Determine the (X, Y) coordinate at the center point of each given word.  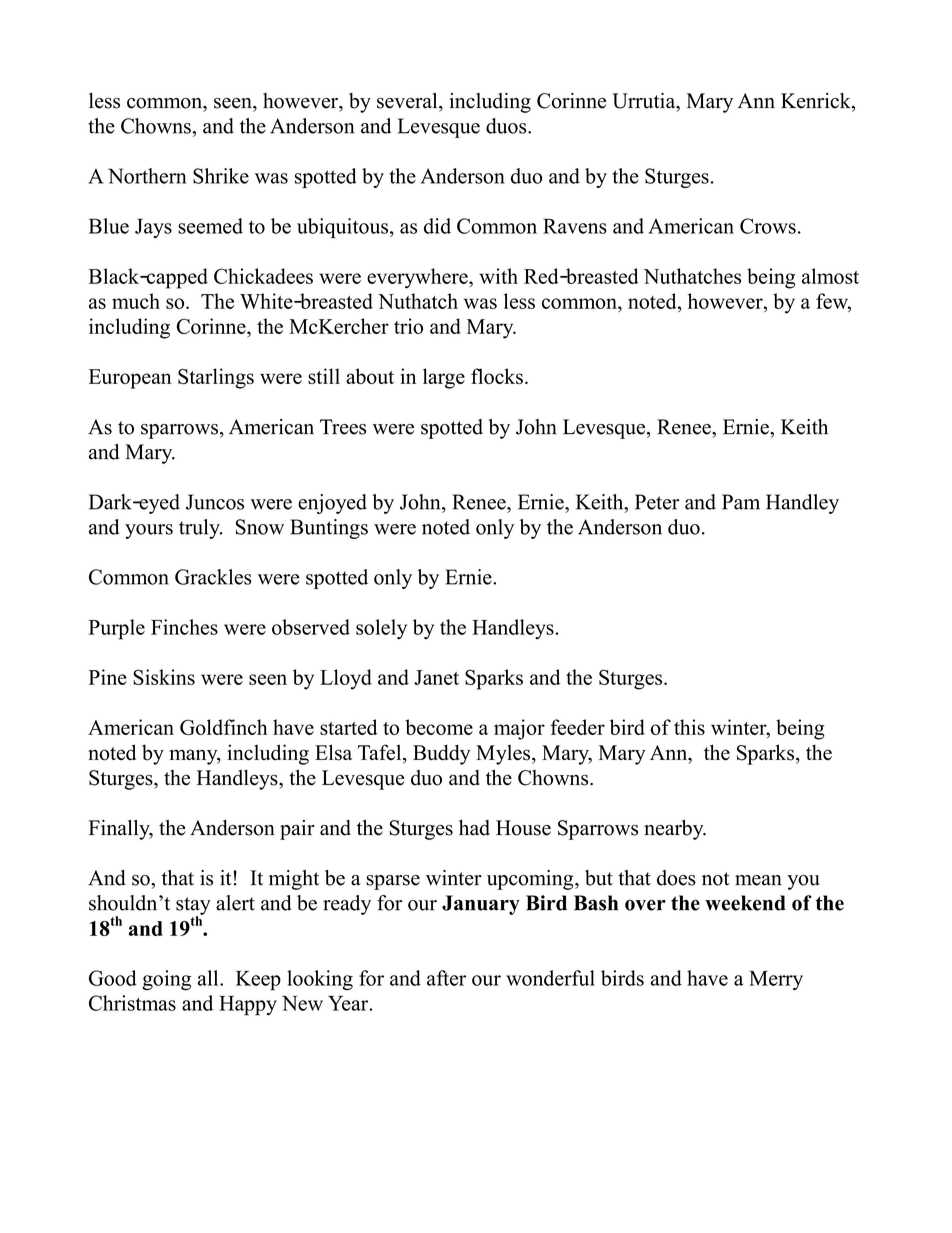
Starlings (216, 378)
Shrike (221, 176)
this (689, 727)
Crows (768, 226)
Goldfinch (224, 727)
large (444, 378)
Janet (436, 677)
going (167, 980)
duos (507, 126)
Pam (741, 502)
